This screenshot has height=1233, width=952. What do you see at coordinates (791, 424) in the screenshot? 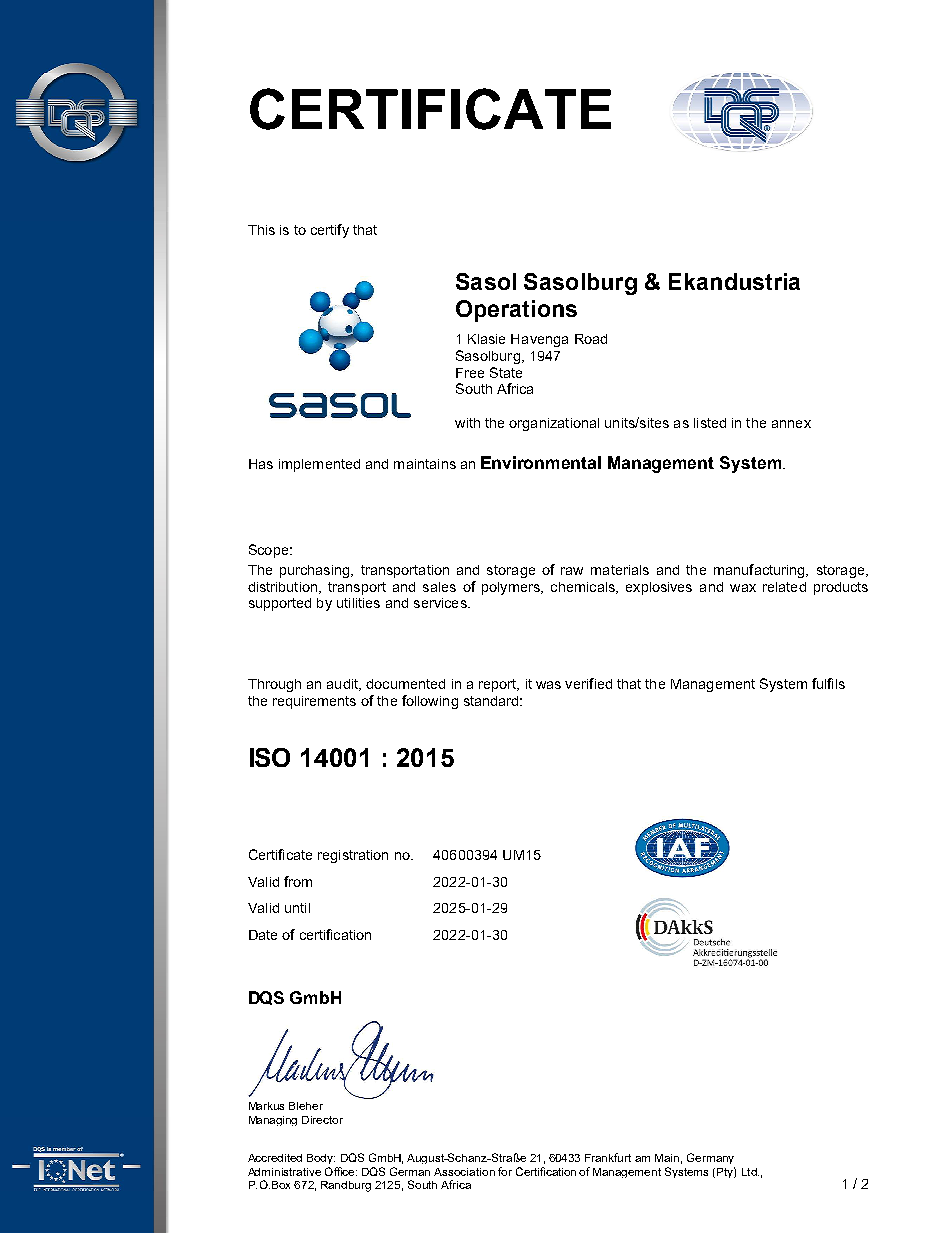
I see `annex` at bounding box center [791, 424].
